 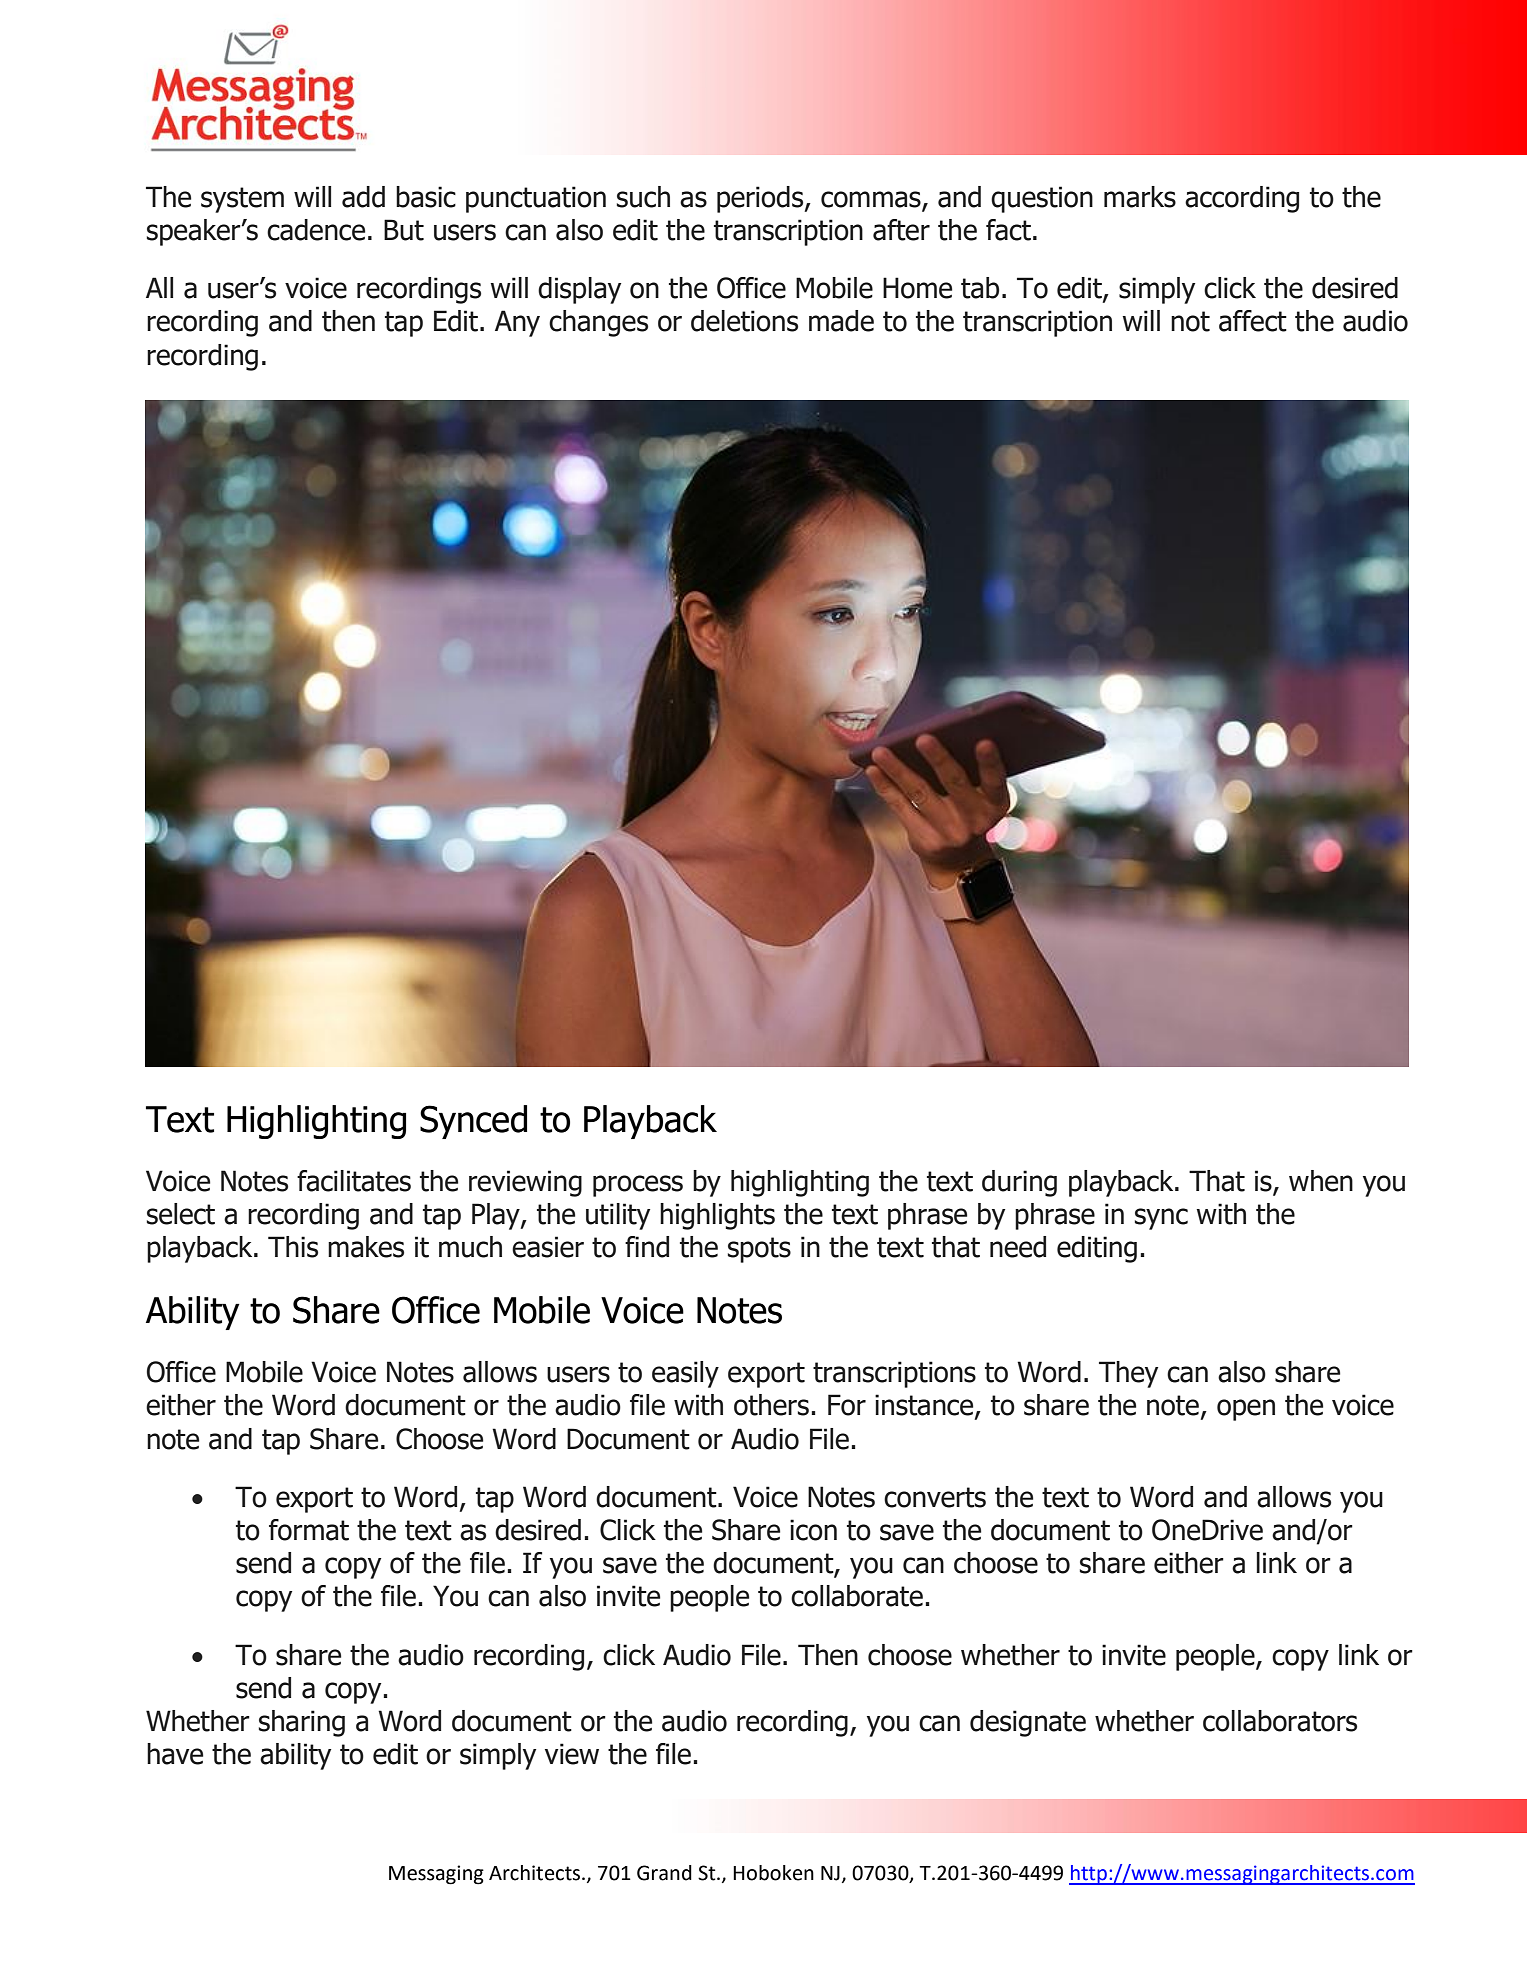 What do you see at coordinates (1280, 1721) in the image?
I see `collaborators` at bounding box center [1280, 1721].
